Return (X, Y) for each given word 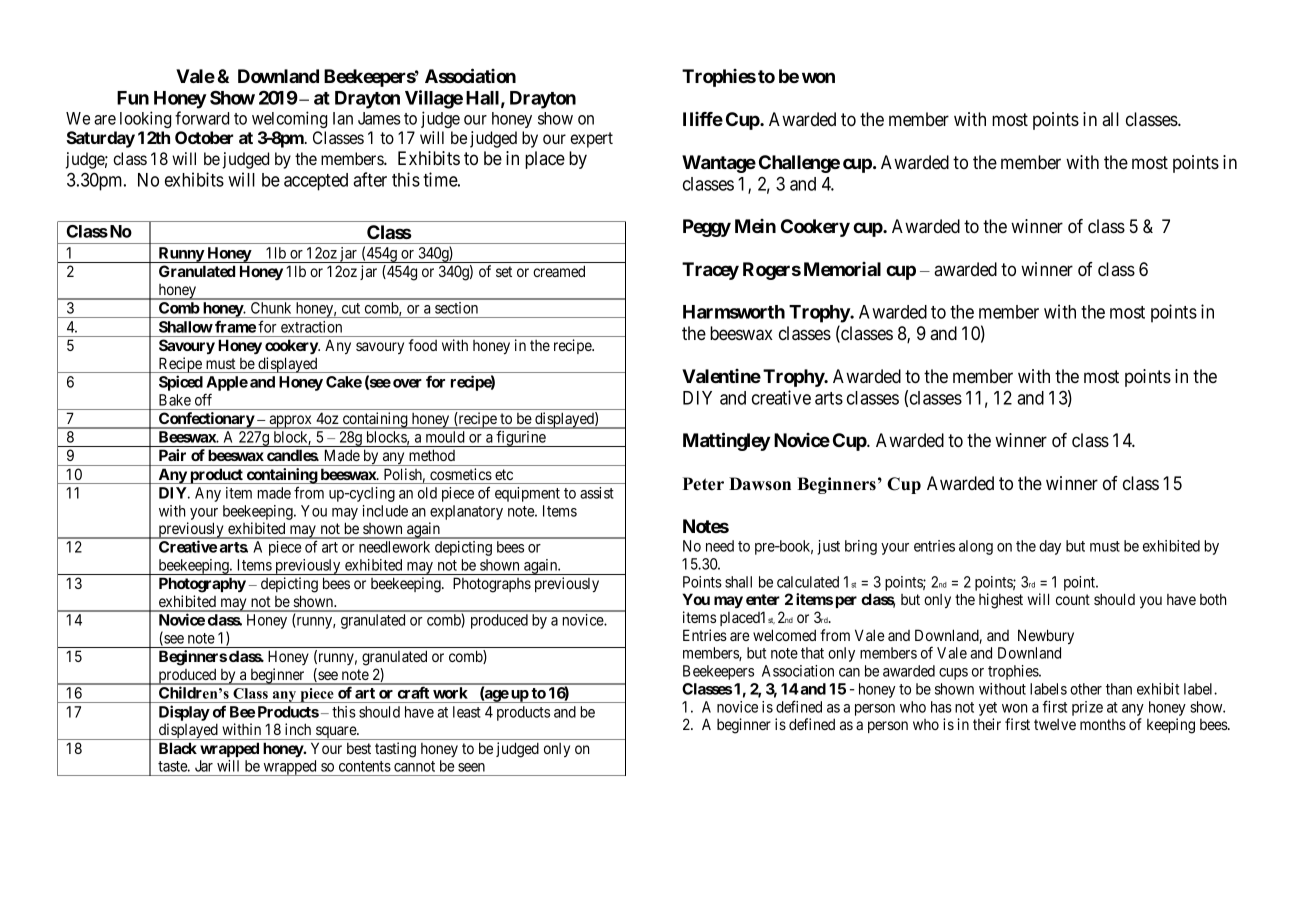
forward (202, 118)
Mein (755, 226)
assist (597, 493)
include (385, 511)
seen (471, 767)
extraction (311, 327)
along (976, 547)
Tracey (710, 271)
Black (178, 748)
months (1103, 724)
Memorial (842, 269)
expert (591, 140)
